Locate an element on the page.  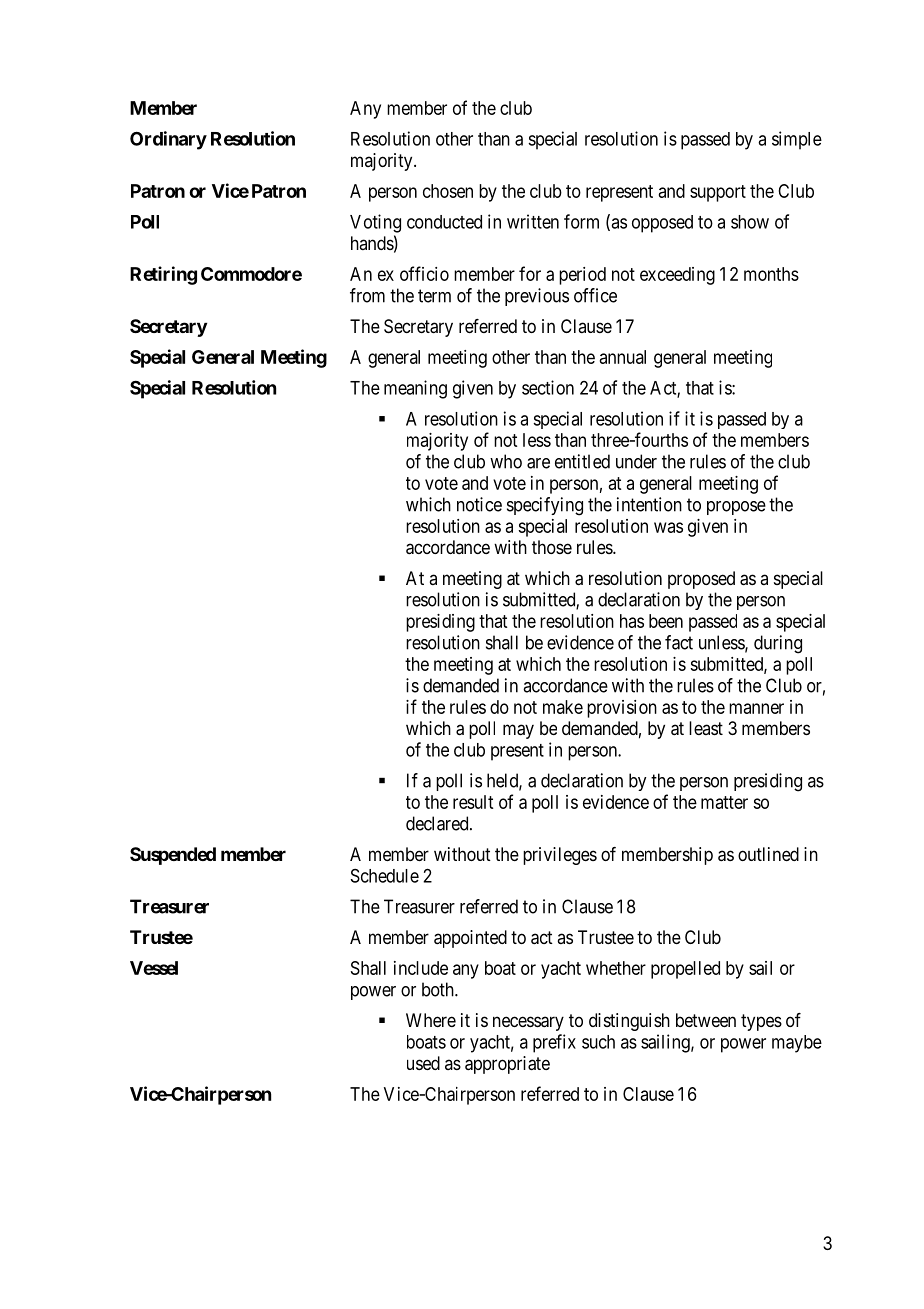
appropriate is located at coordinates (507, 1065).
